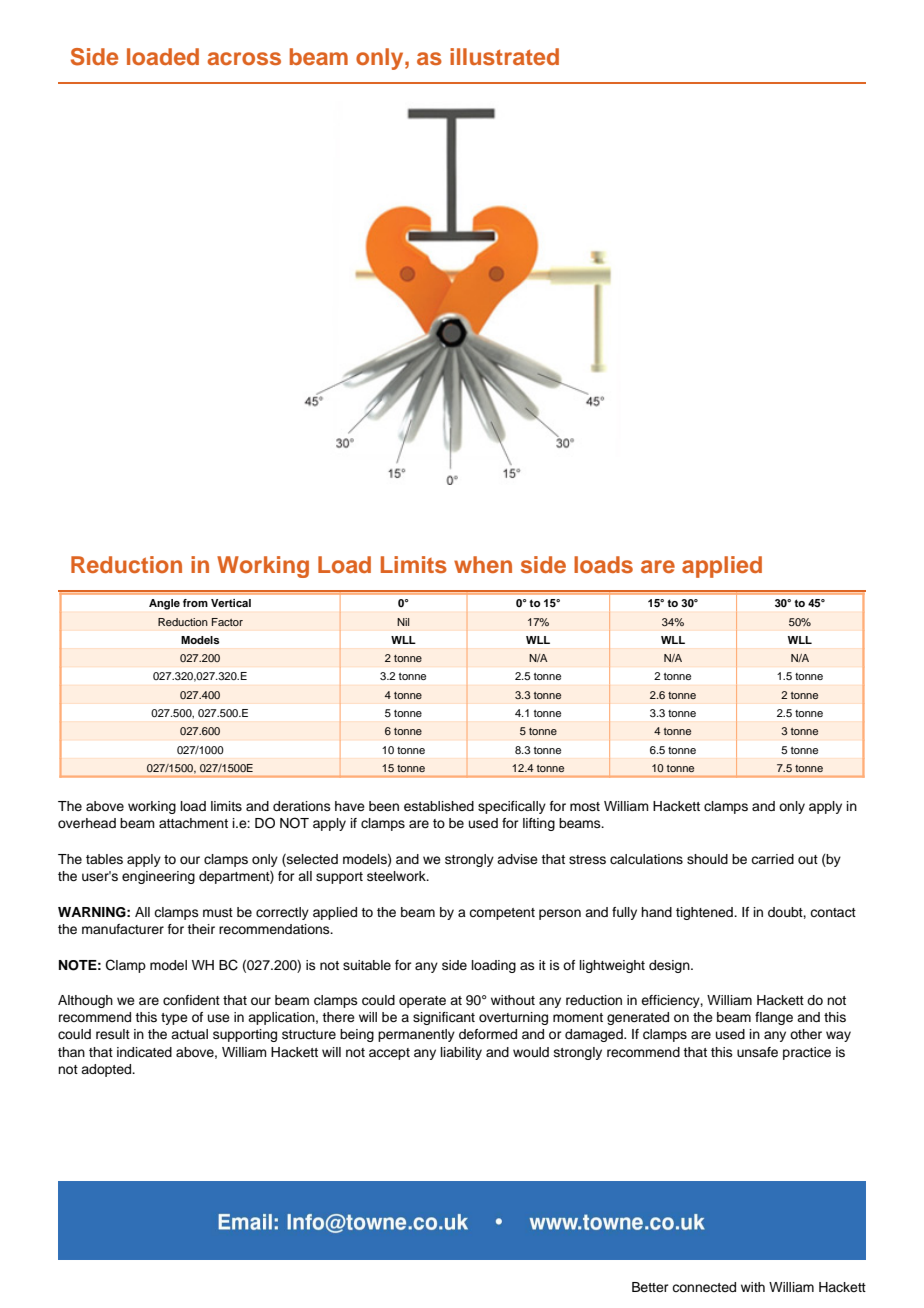  Describe the element at coordinates (164, 604) in the screenshot. I see `Angle` at that location.
